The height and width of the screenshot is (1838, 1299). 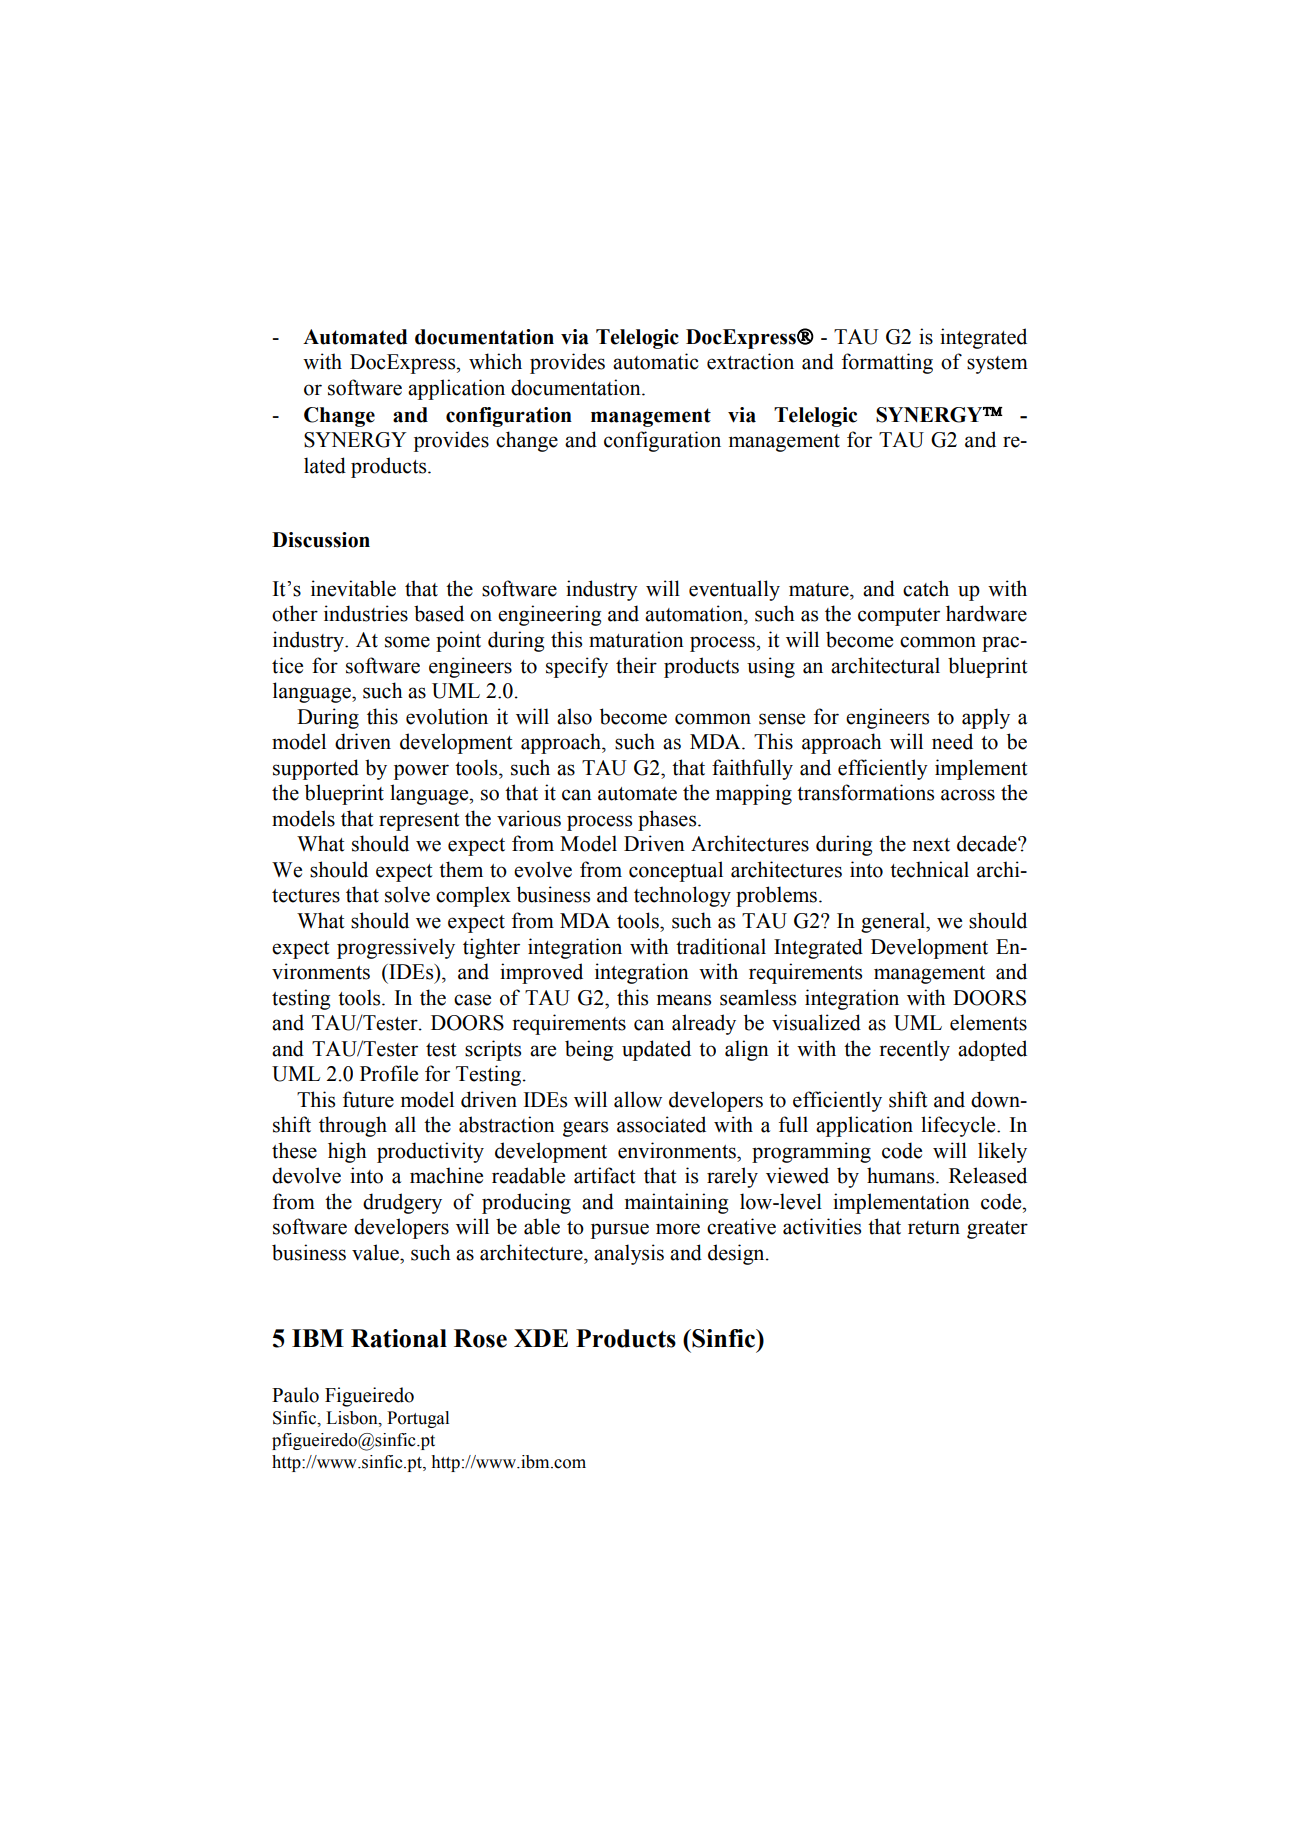 I want to click on maturation, so click(x=636, y=639).
